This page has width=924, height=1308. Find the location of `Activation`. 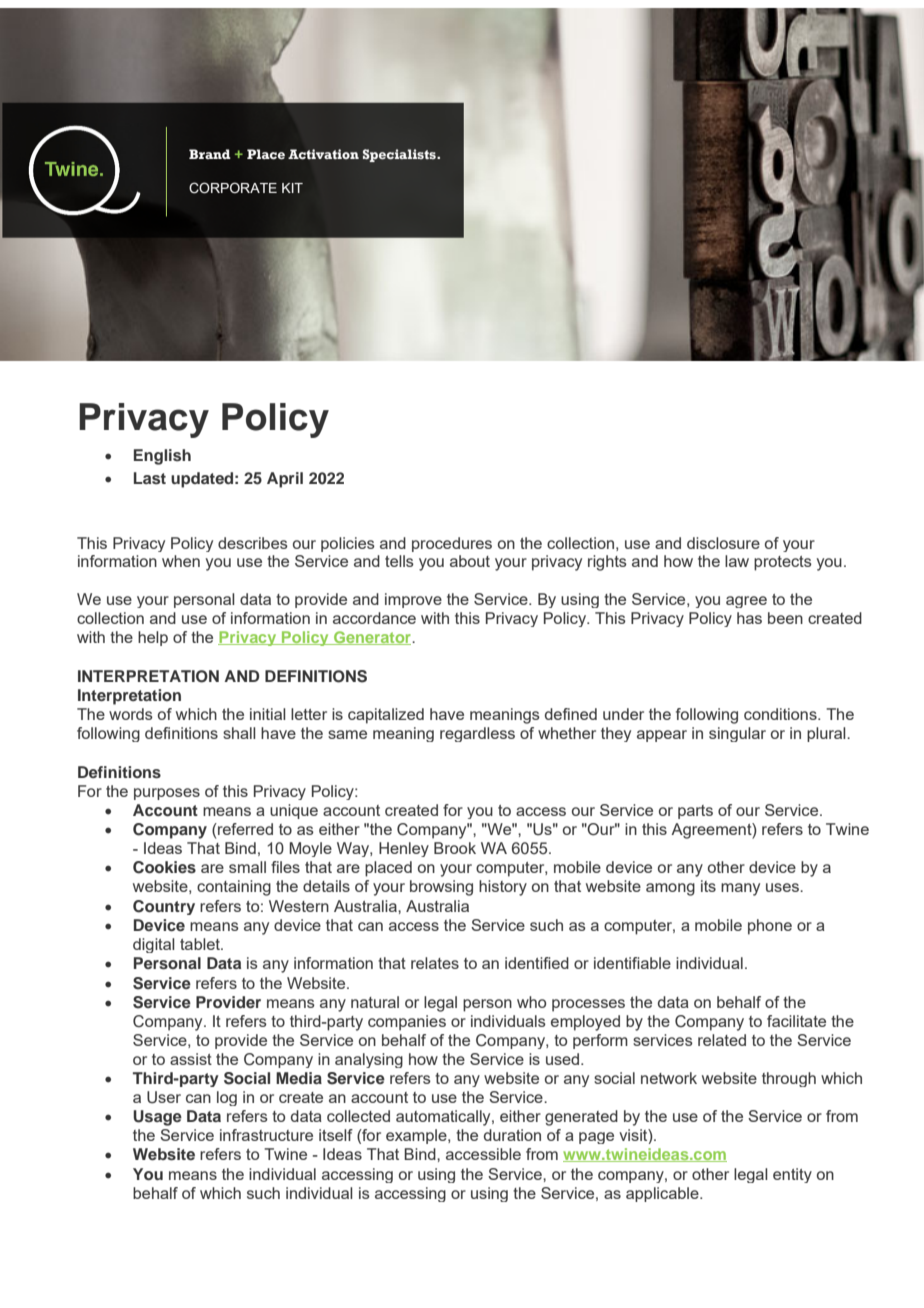

Activation is located at coordinates (323, 154).
